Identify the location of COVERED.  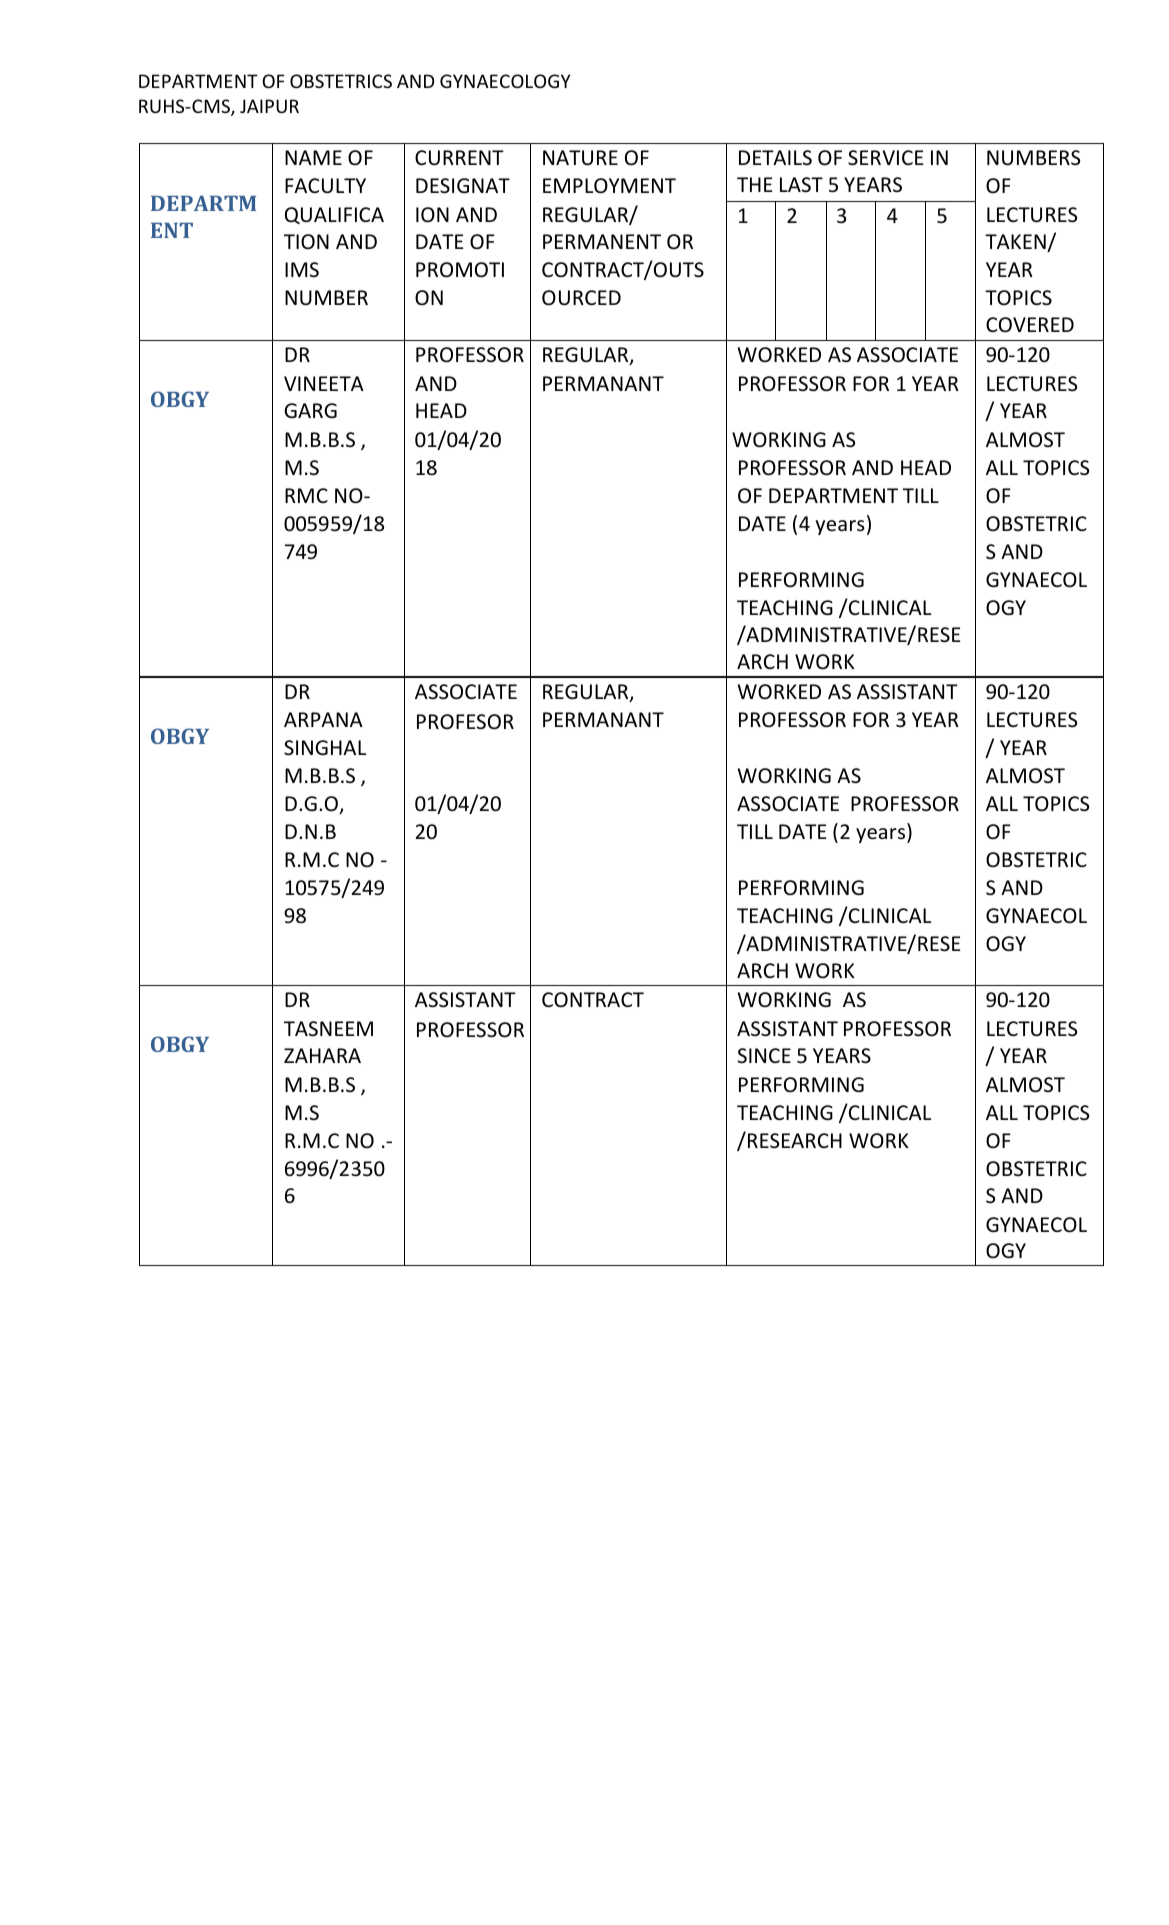
(1030, 324).
